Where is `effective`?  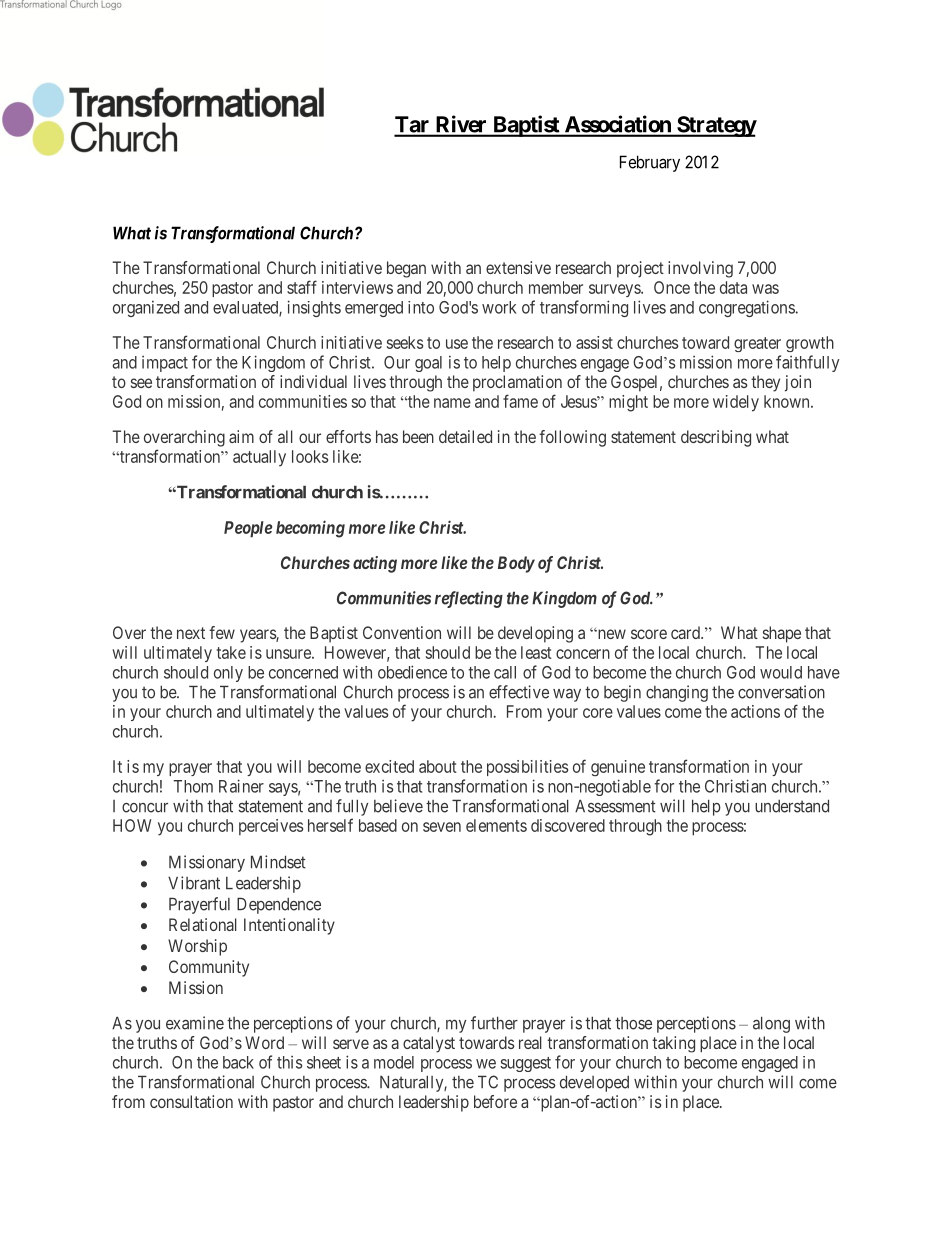 effective is located at coordinates (519, 692).
